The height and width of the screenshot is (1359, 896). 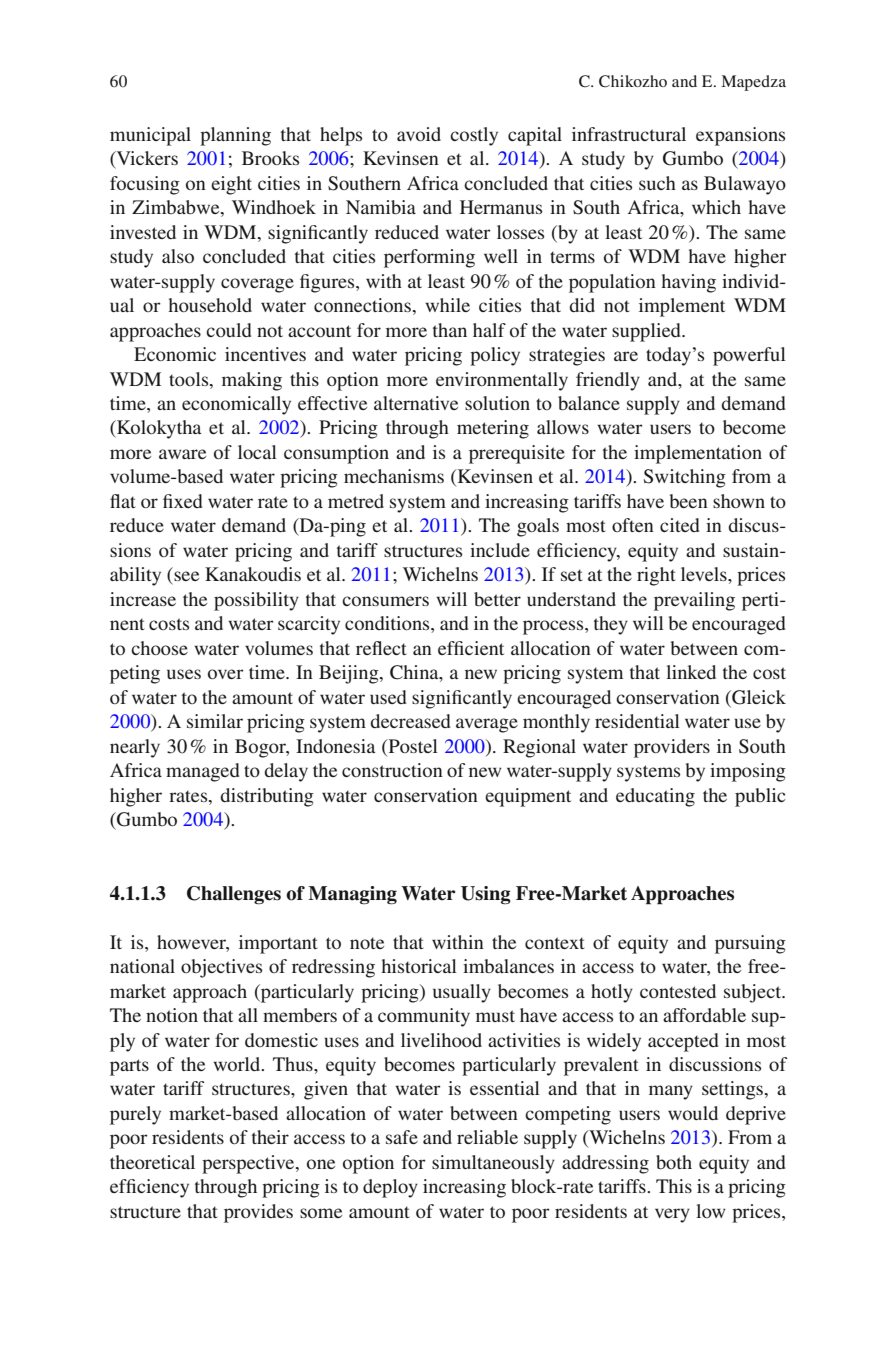 What do you see at coordinates (231, 185) in the screenshot?
I see `eight` at bounding box center [231, 185].
